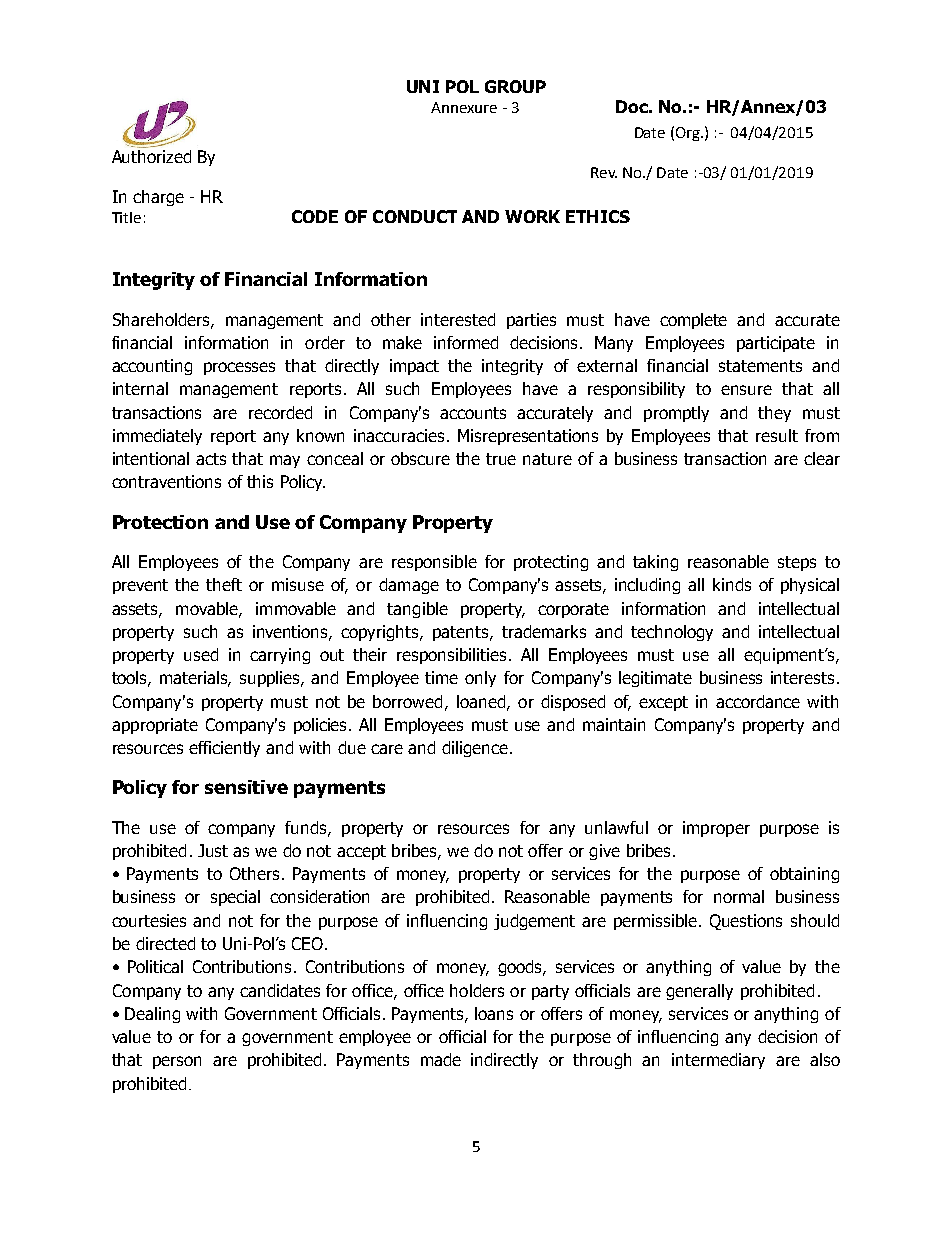 The width and height of the screenshot is (952, 1233). What do you see at coordinates (689, 134) in the screenshot?
I see `Org` at bounding box center [689, 134].
